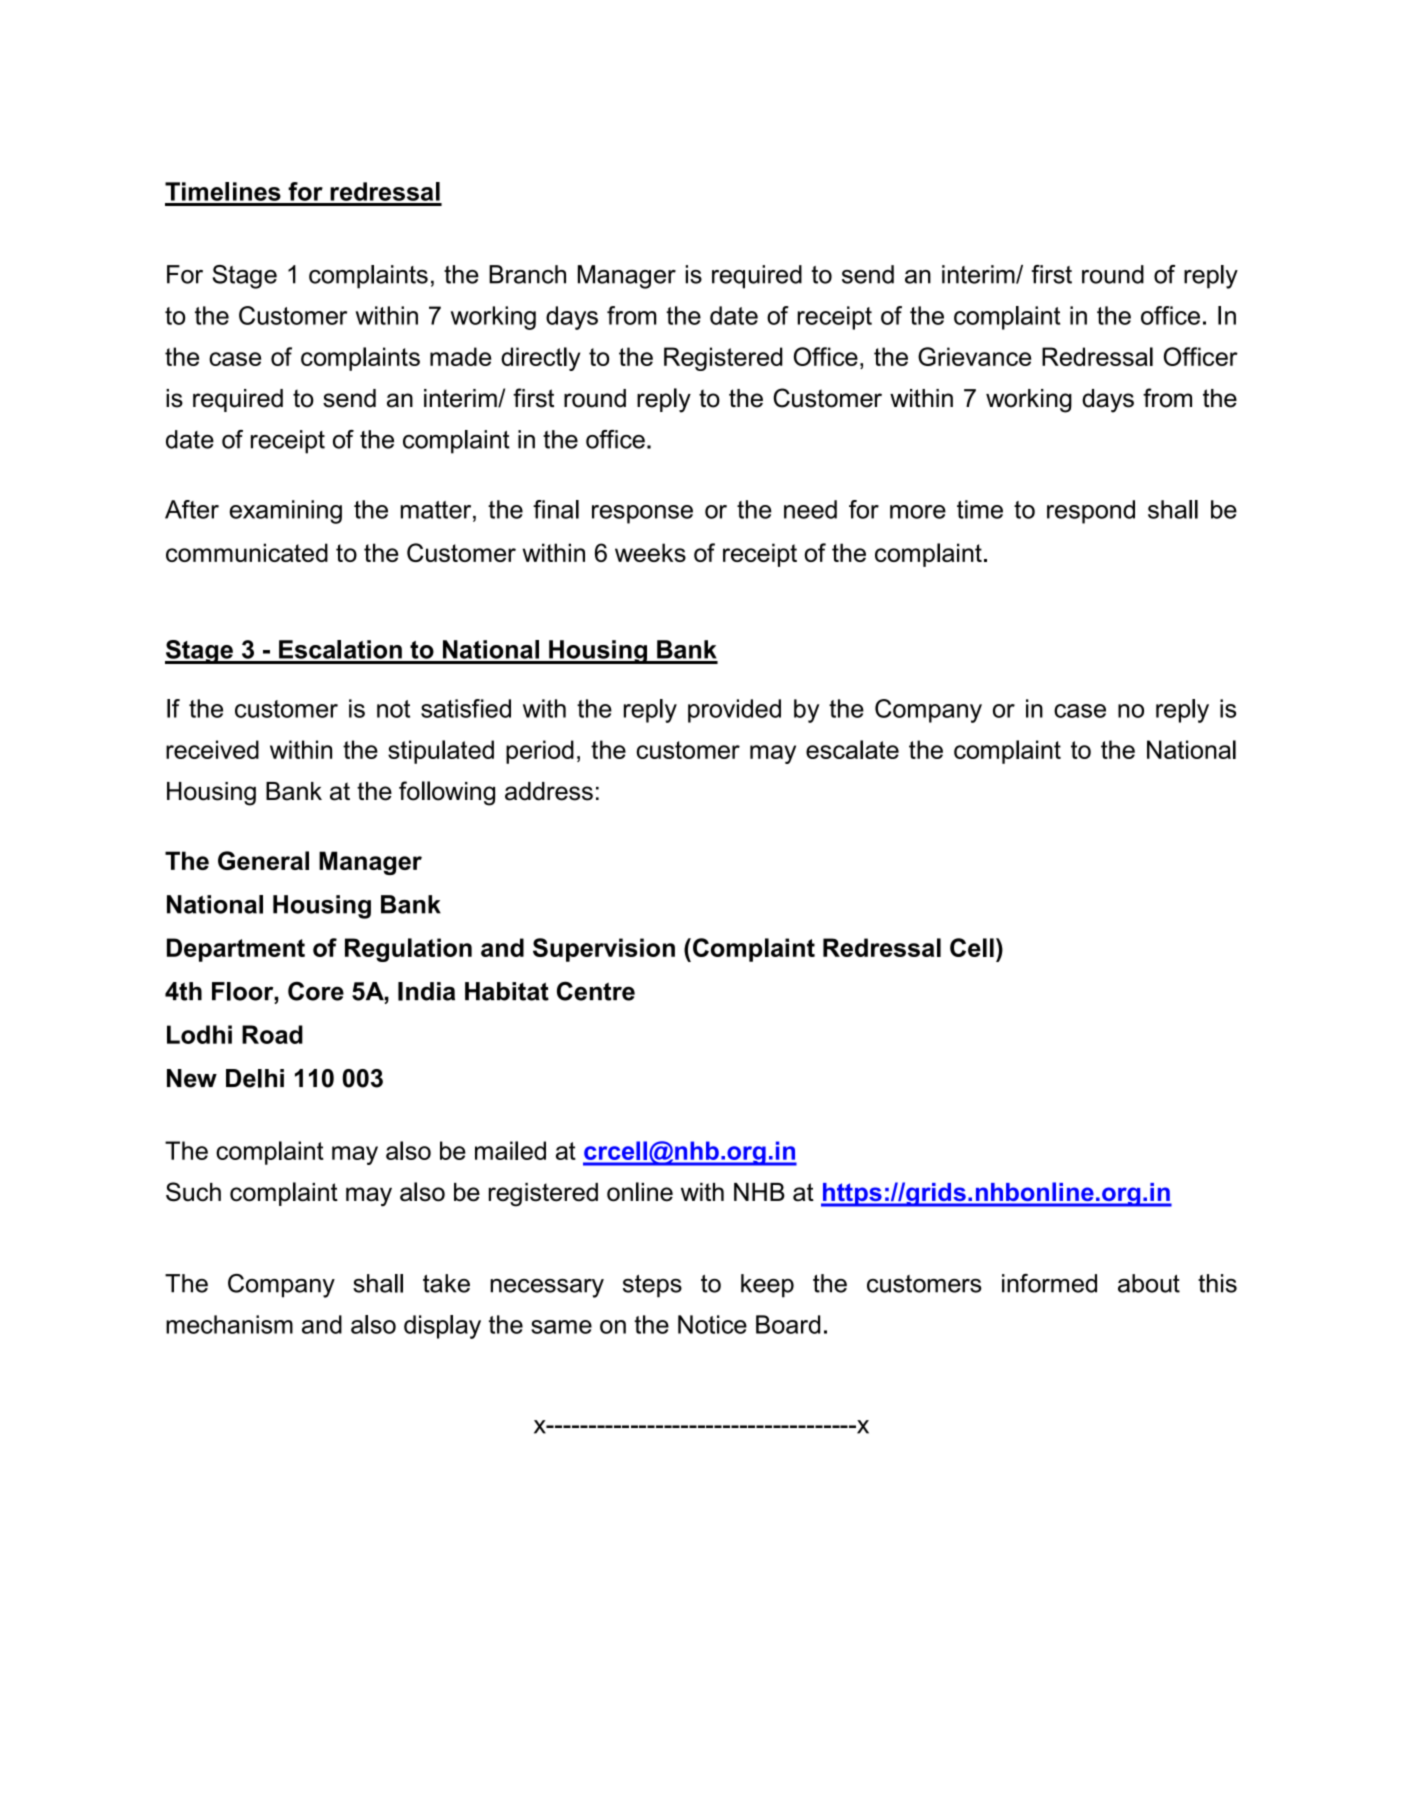  What do you see at coordinates (974, 356) in the image?
I see `Grievance` at bounding box center [974, 356].
